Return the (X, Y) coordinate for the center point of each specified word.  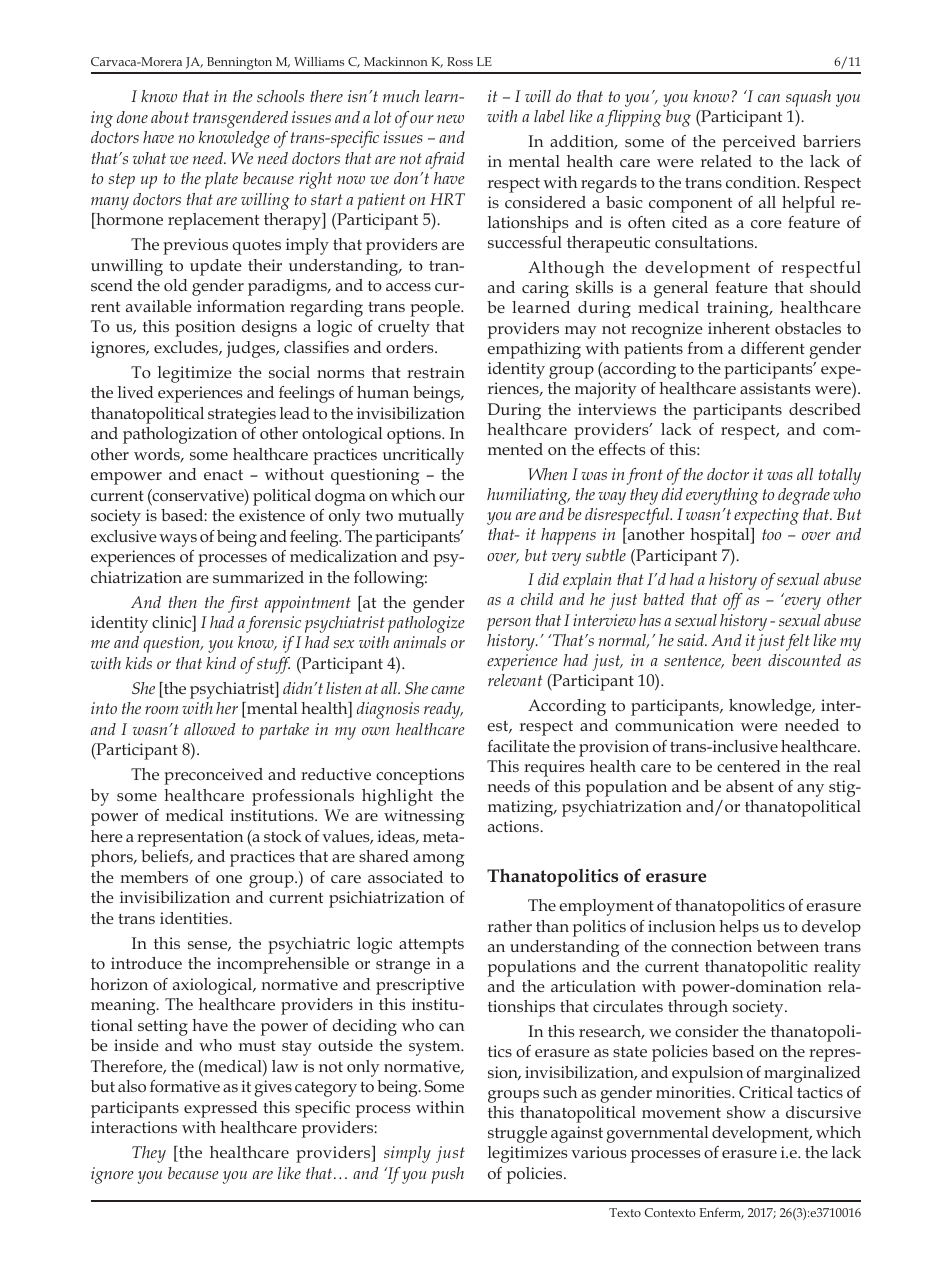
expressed (220, 1109)
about (170, 117)
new (450, 119)
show (746, 1112)
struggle (517, 1134)
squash (808, 98)
